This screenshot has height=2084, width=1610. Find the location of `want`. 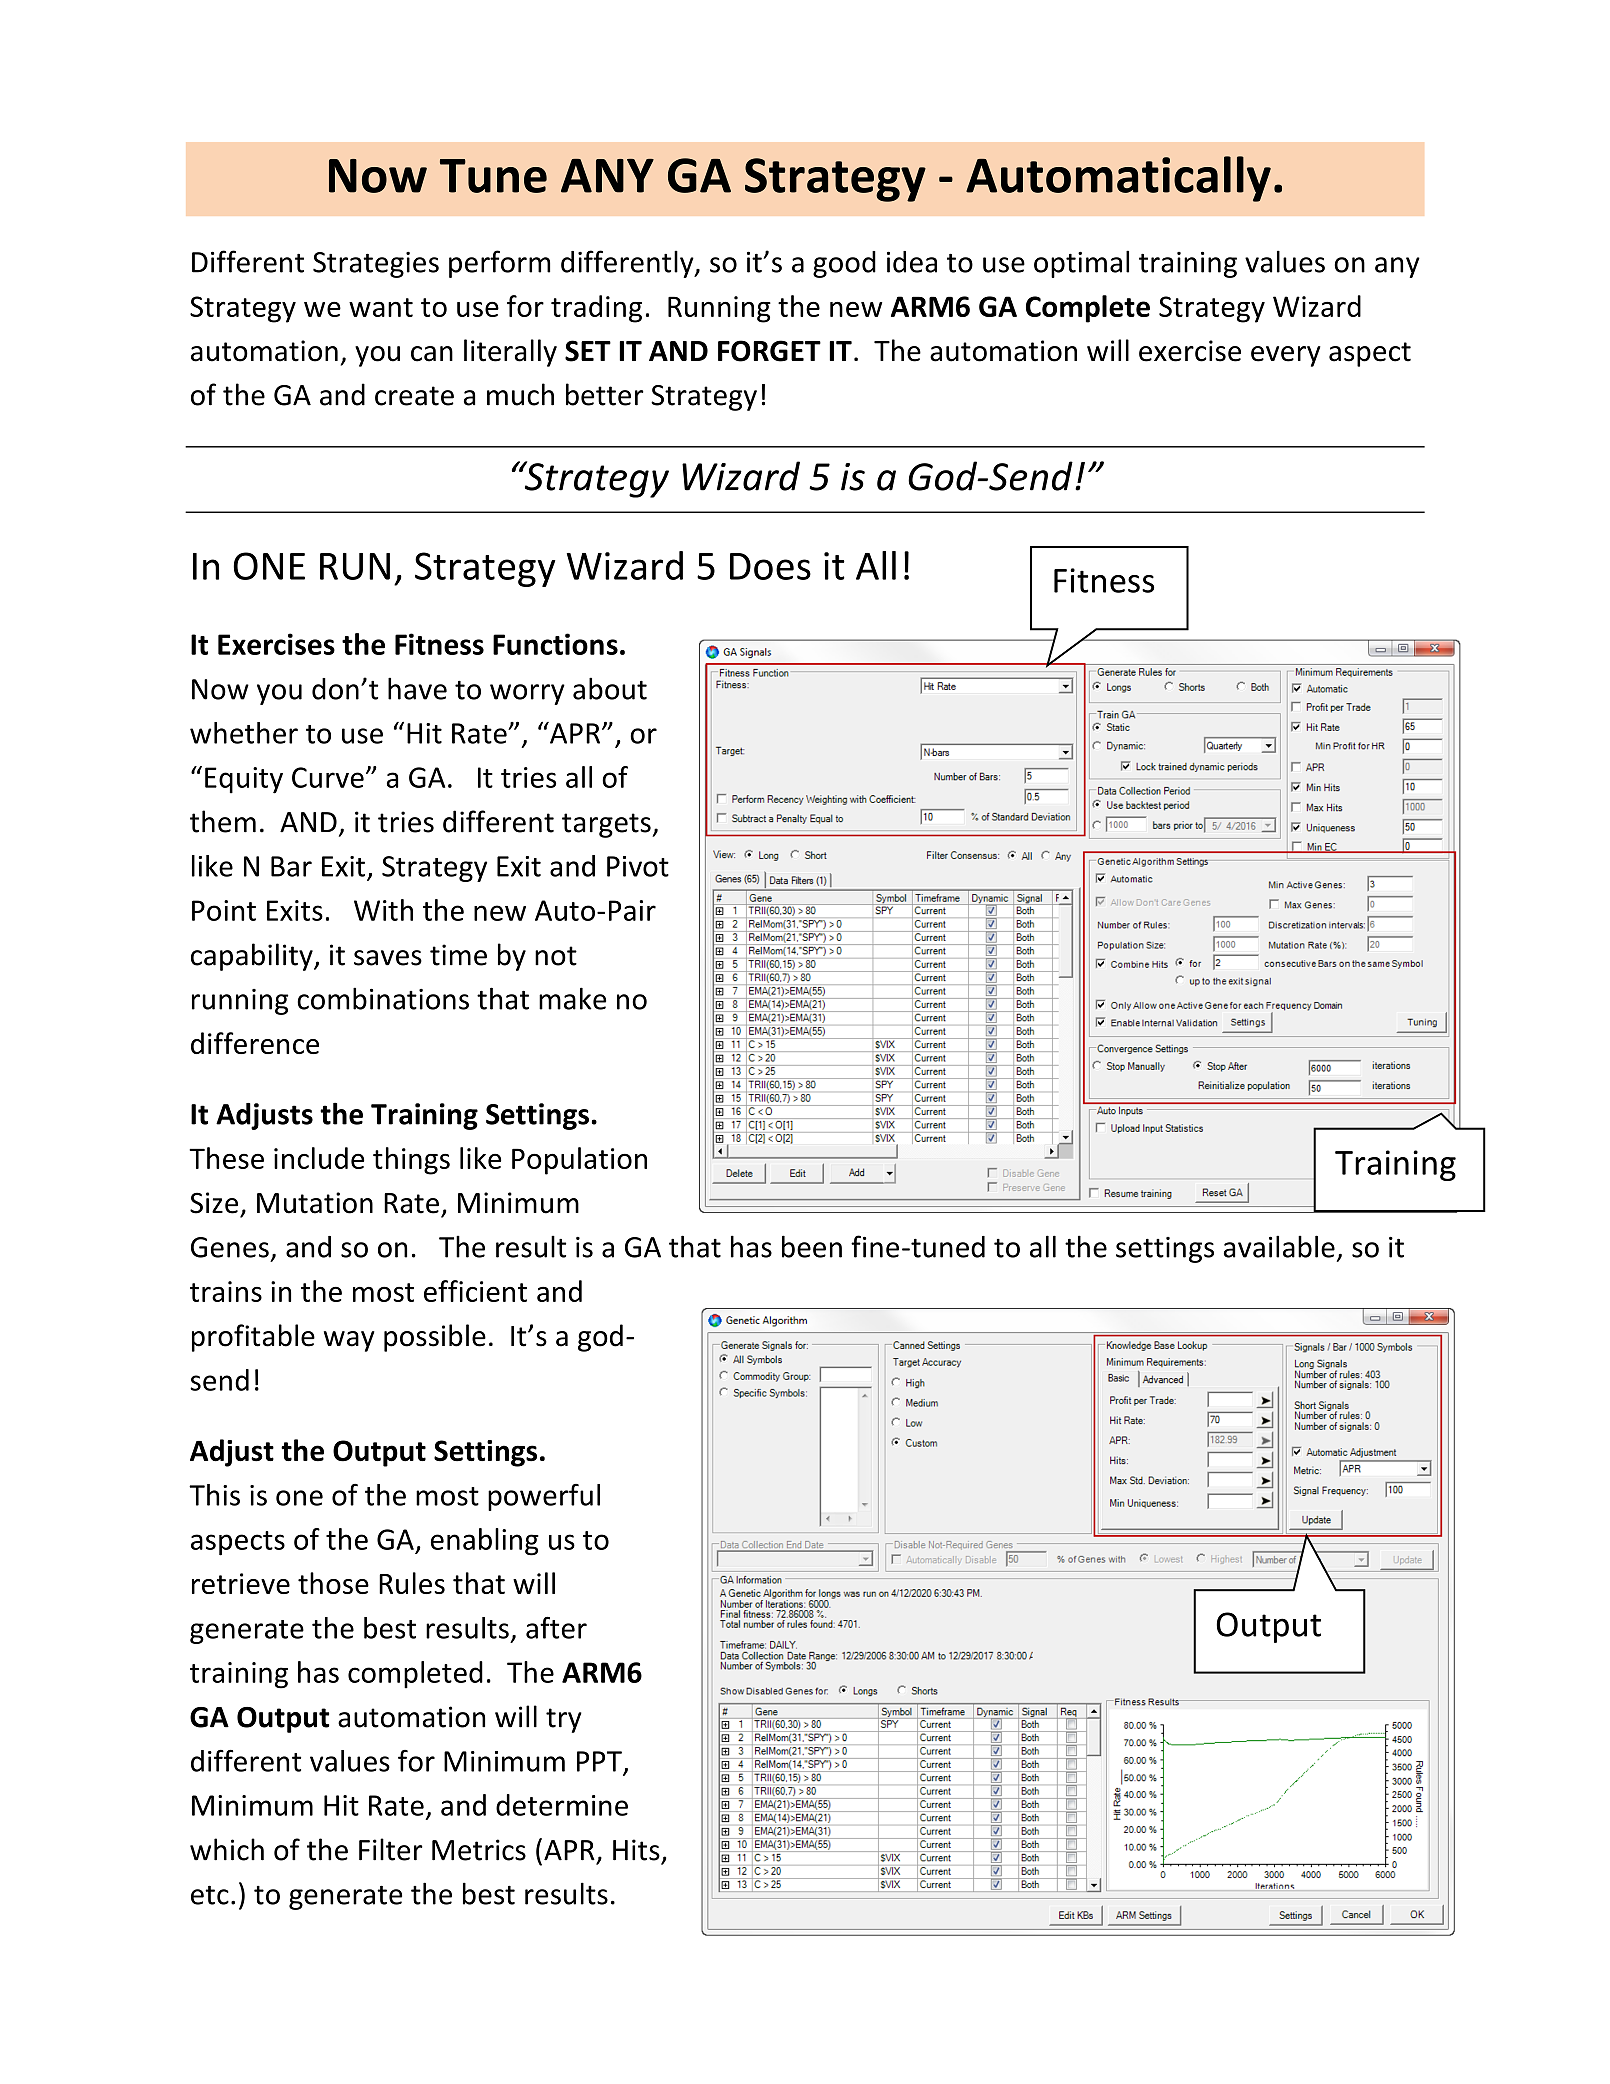

want is located at coordinates (381, 307).
